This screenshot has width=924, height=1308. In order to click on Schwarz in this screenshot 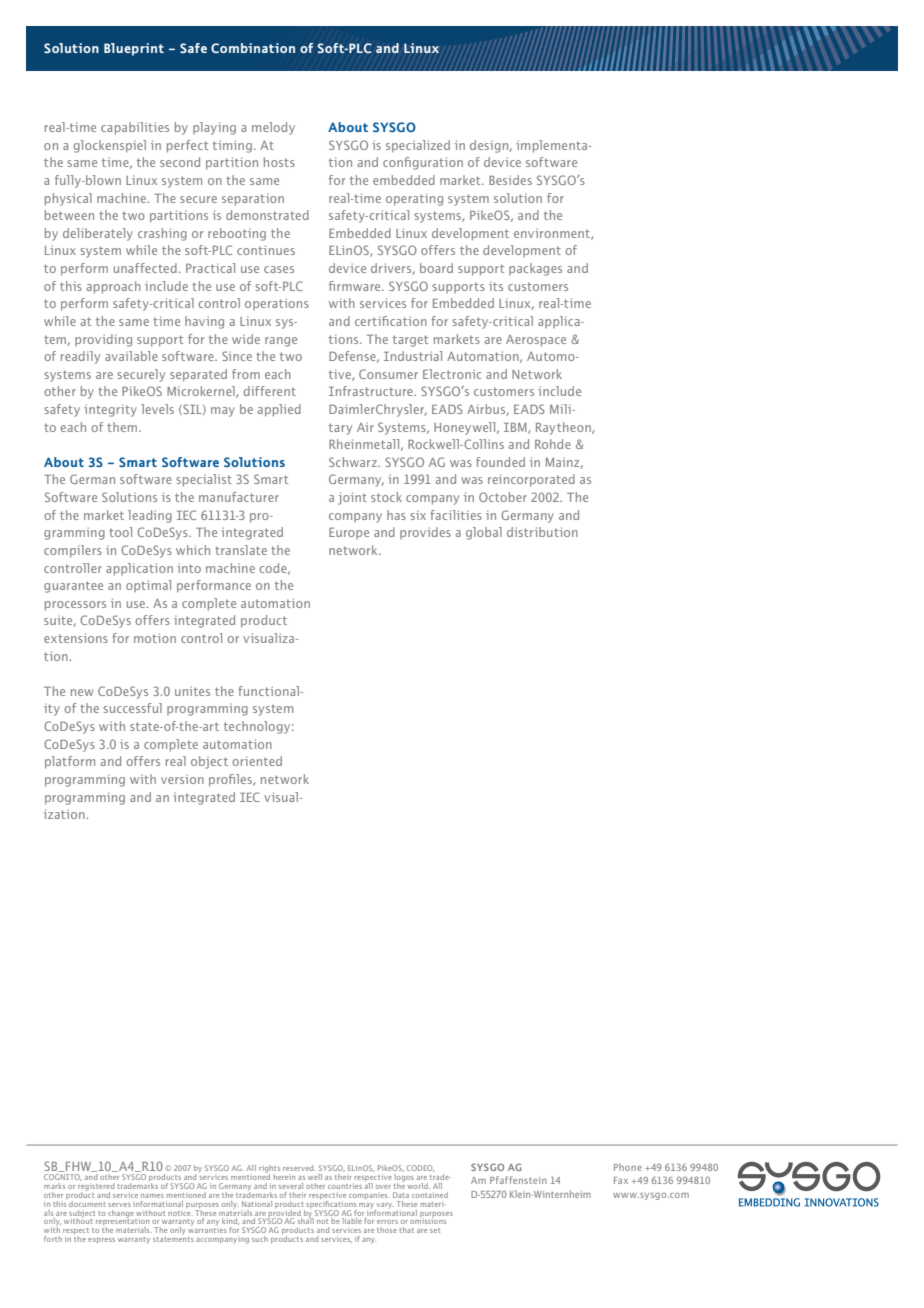, I will do `click(354, 462)`.
